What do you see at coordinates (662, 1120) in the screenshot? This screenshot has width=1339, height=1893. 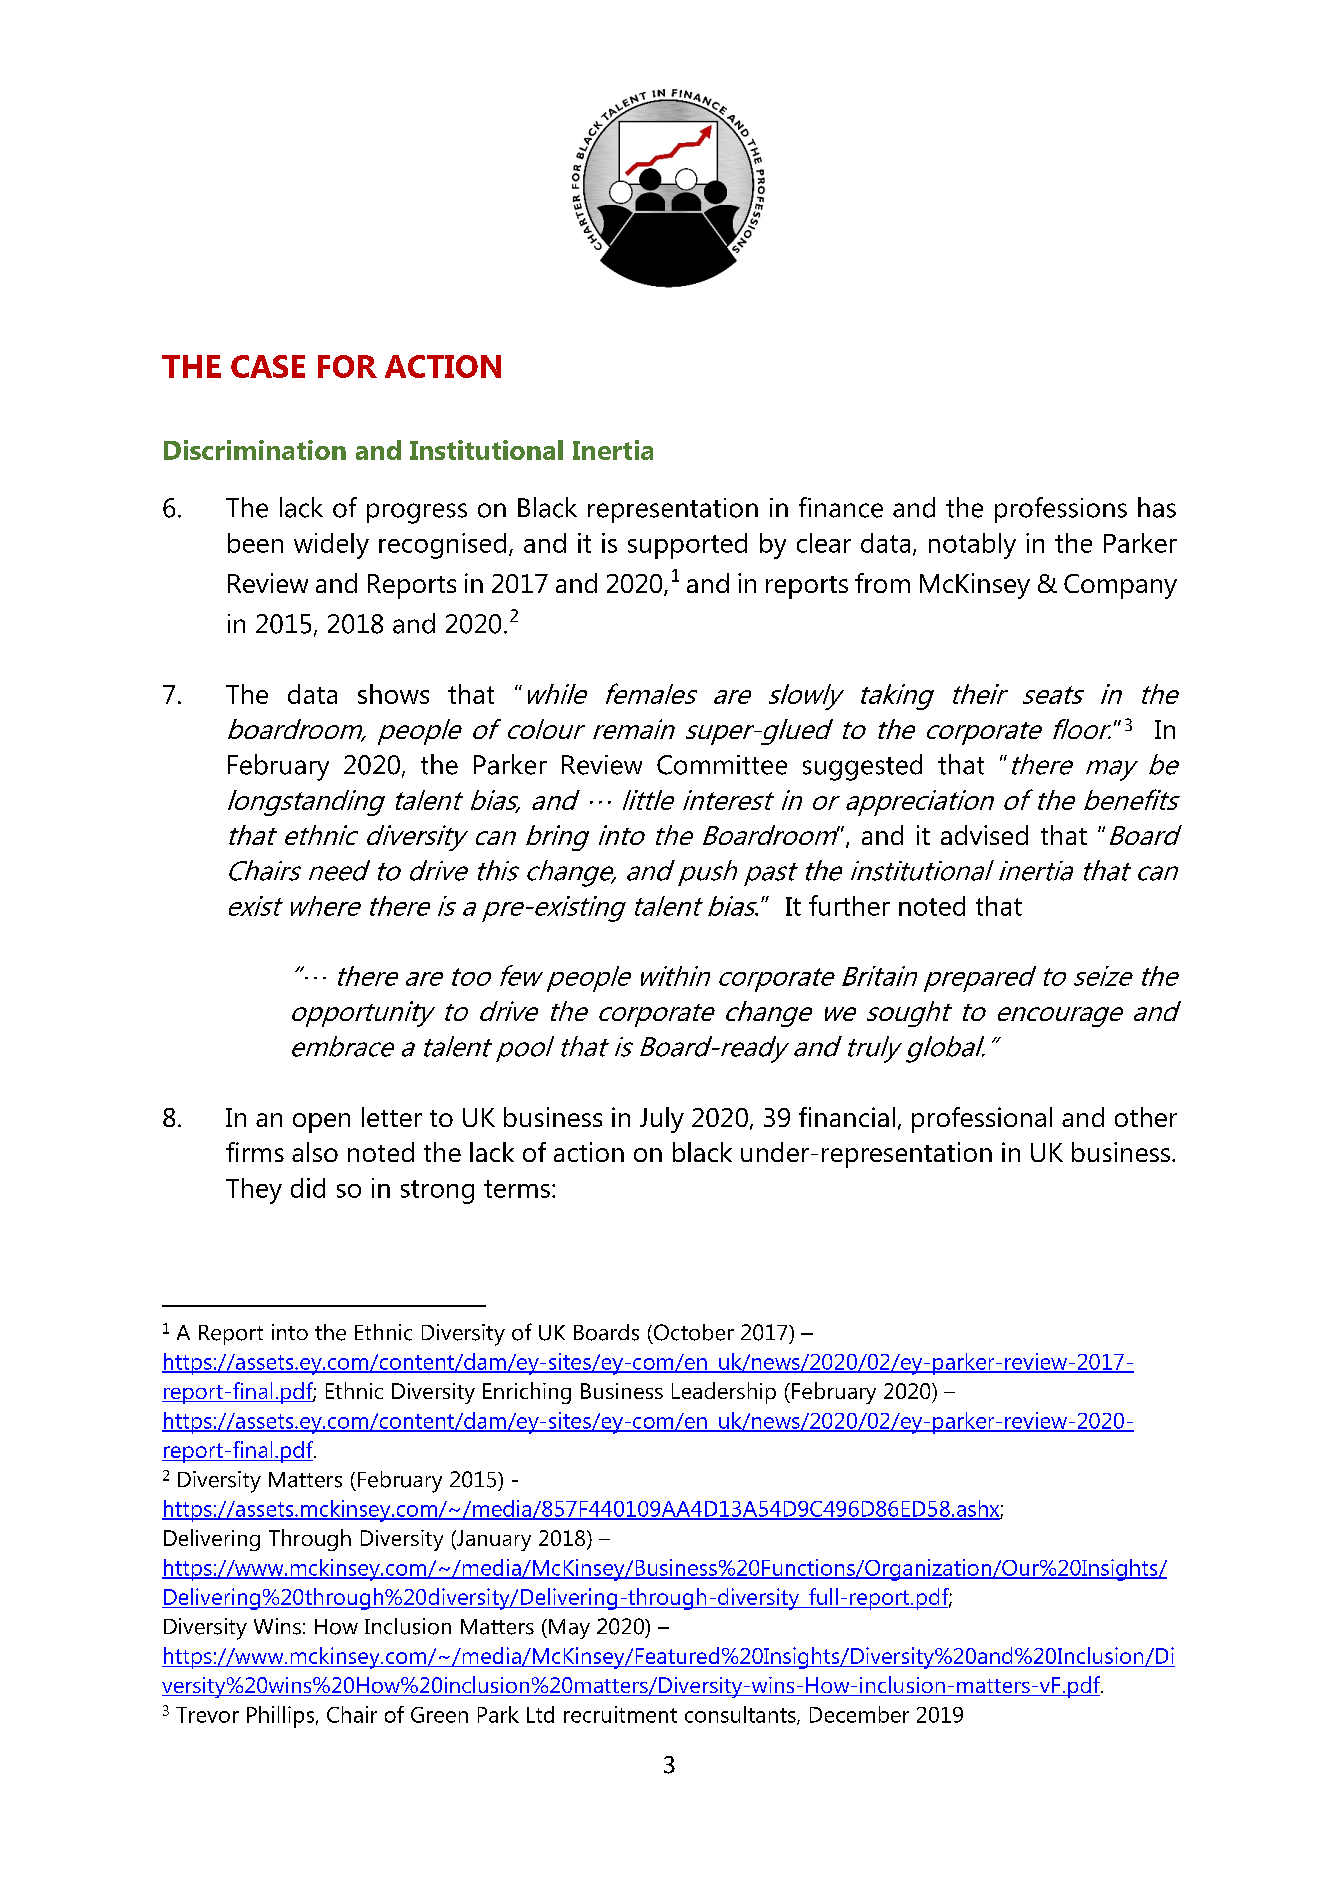 I see `July` at bounding box center [662, 1120].
